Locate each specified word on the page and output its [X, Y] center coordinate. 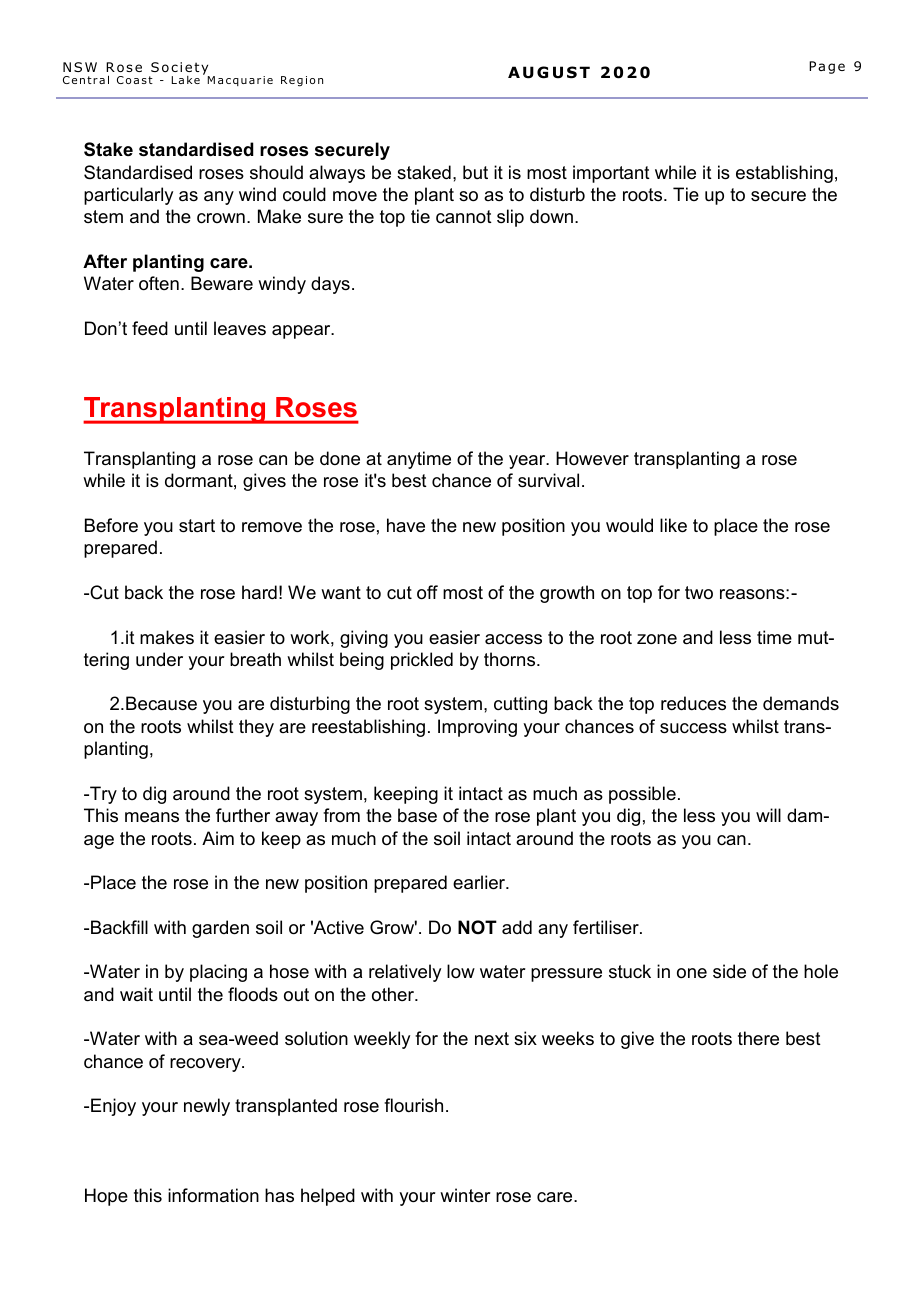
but [475, 172]
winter [465, 1195]
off [427, 592]
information [213, 1195]
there [758, 1038]
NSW [80, 67]
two [699, 592]
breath [255, 659]
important [611, 174]
